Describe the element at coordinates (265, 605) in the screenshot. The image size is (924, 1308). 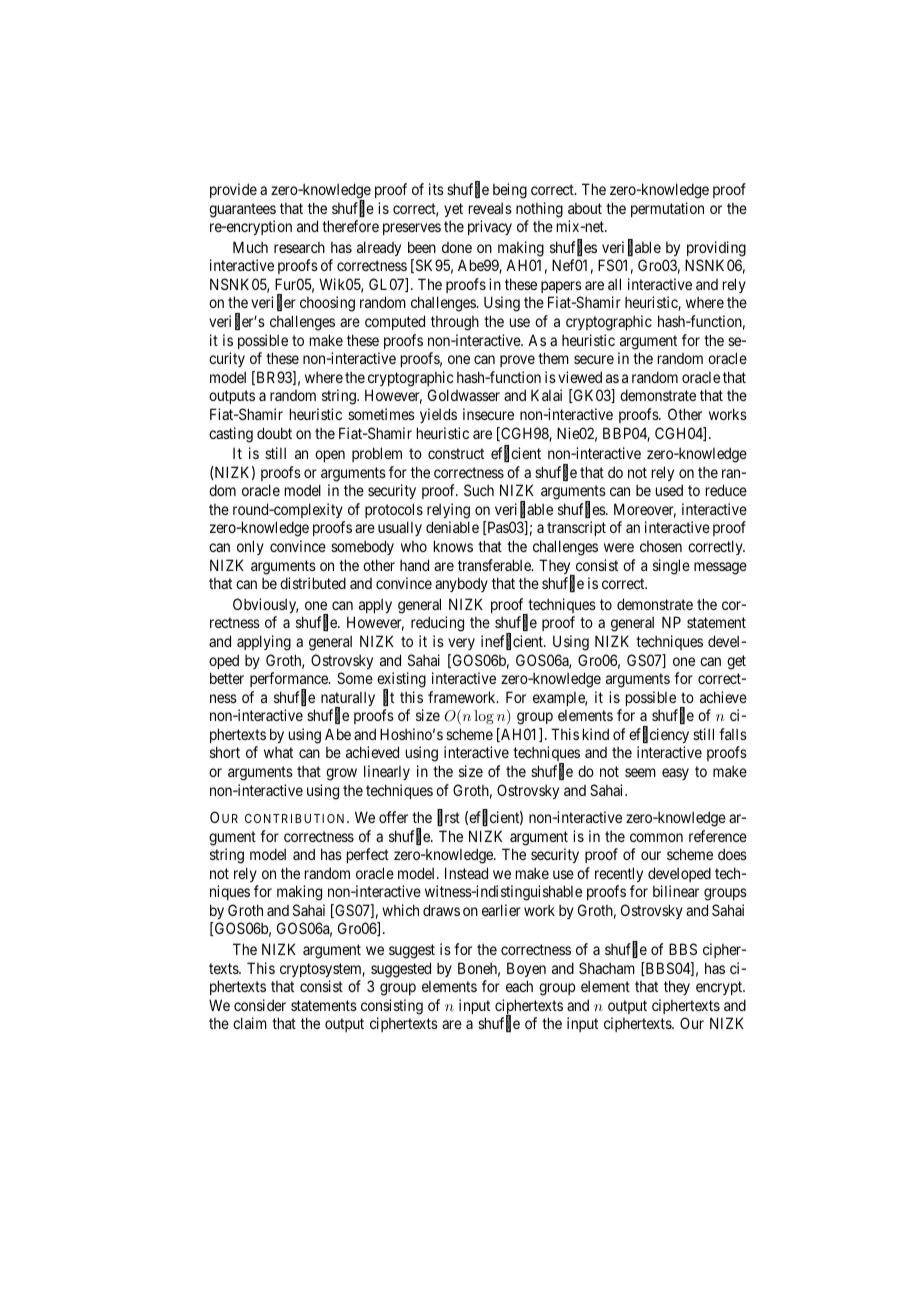
I see `Obviously` at that location.
